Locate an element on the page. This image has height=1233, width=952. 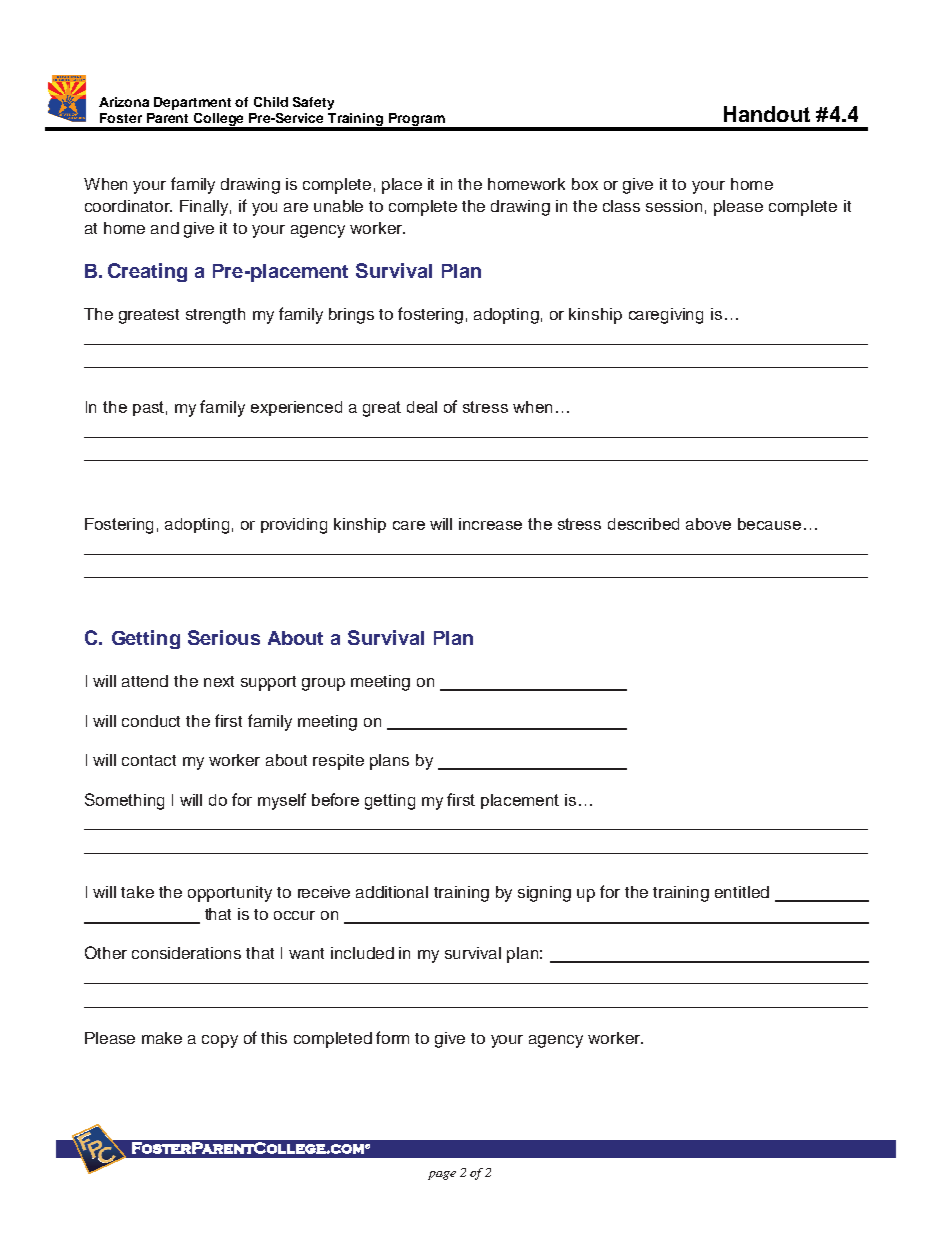
Something is located at coordinates (124, 801).
